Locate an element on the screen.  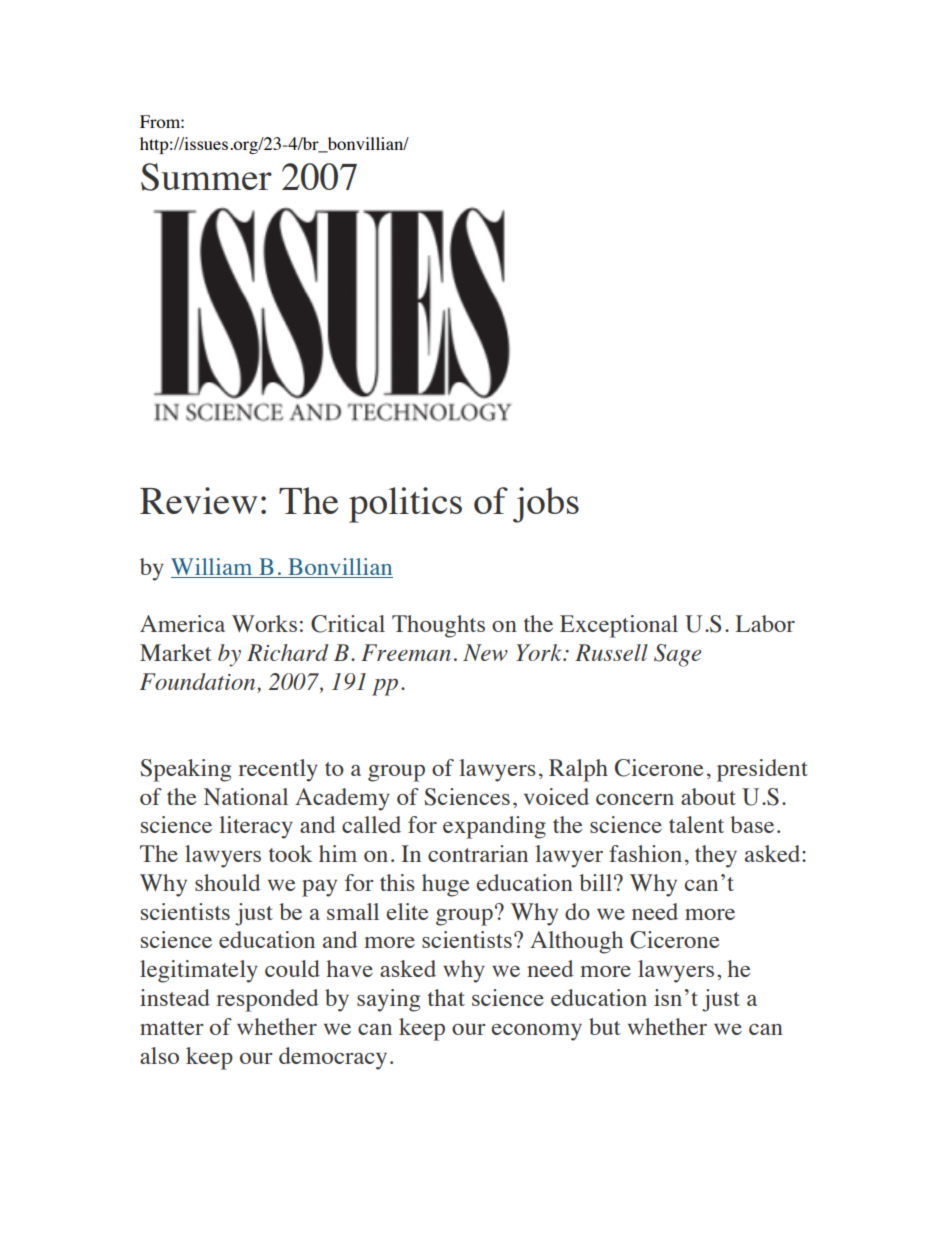
responded is located at coordinates (267, 1000).
